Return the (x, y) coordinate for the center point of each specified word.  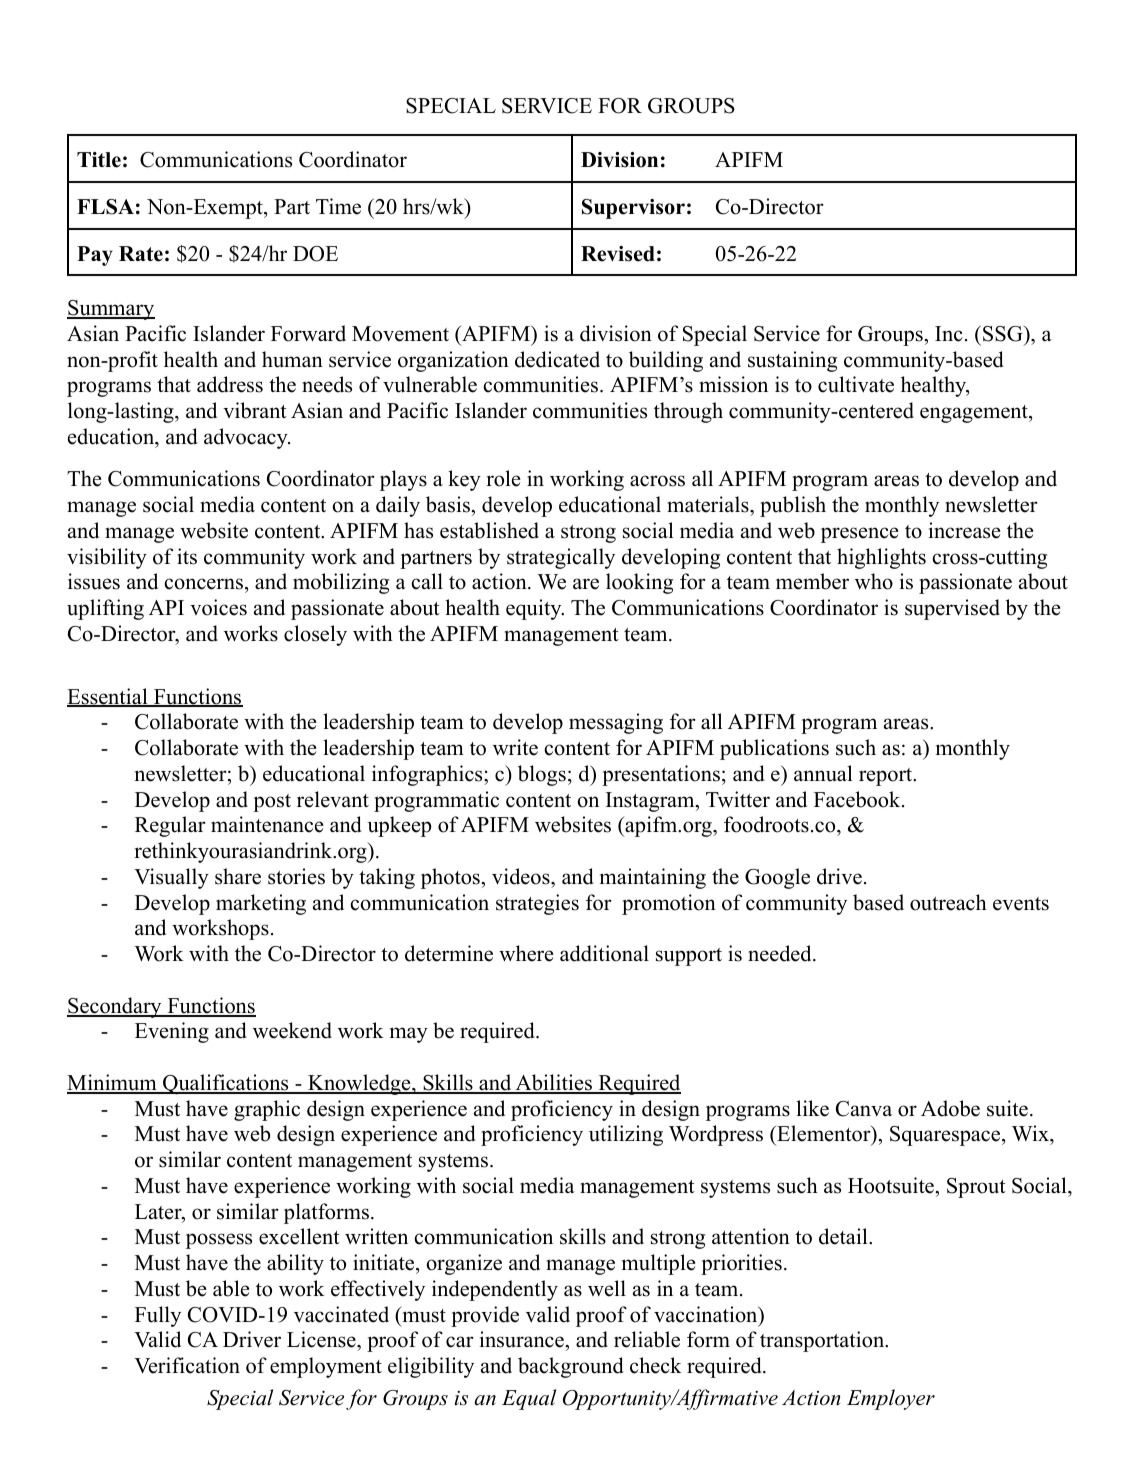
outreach (948, 902)
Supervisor (633, 209)
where (526, 953)
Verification (187, 1365)
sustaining (792, 361)
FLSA (105, 207)
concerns (203, 584)
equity (535, 609)
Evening (172, 1032)
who (874, 581)
